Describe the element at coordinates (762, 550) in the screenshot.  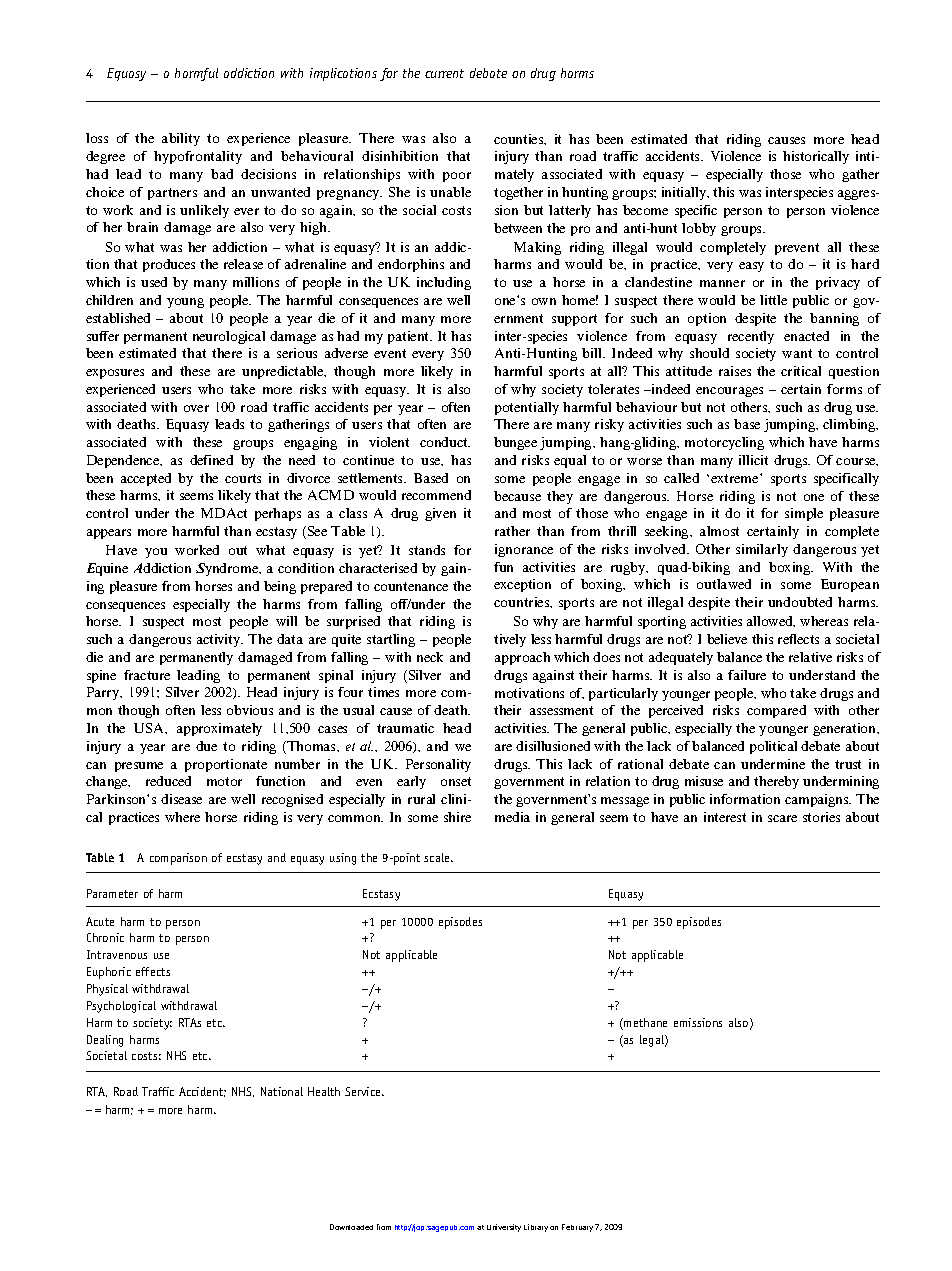
I see `similarly` at that location.
